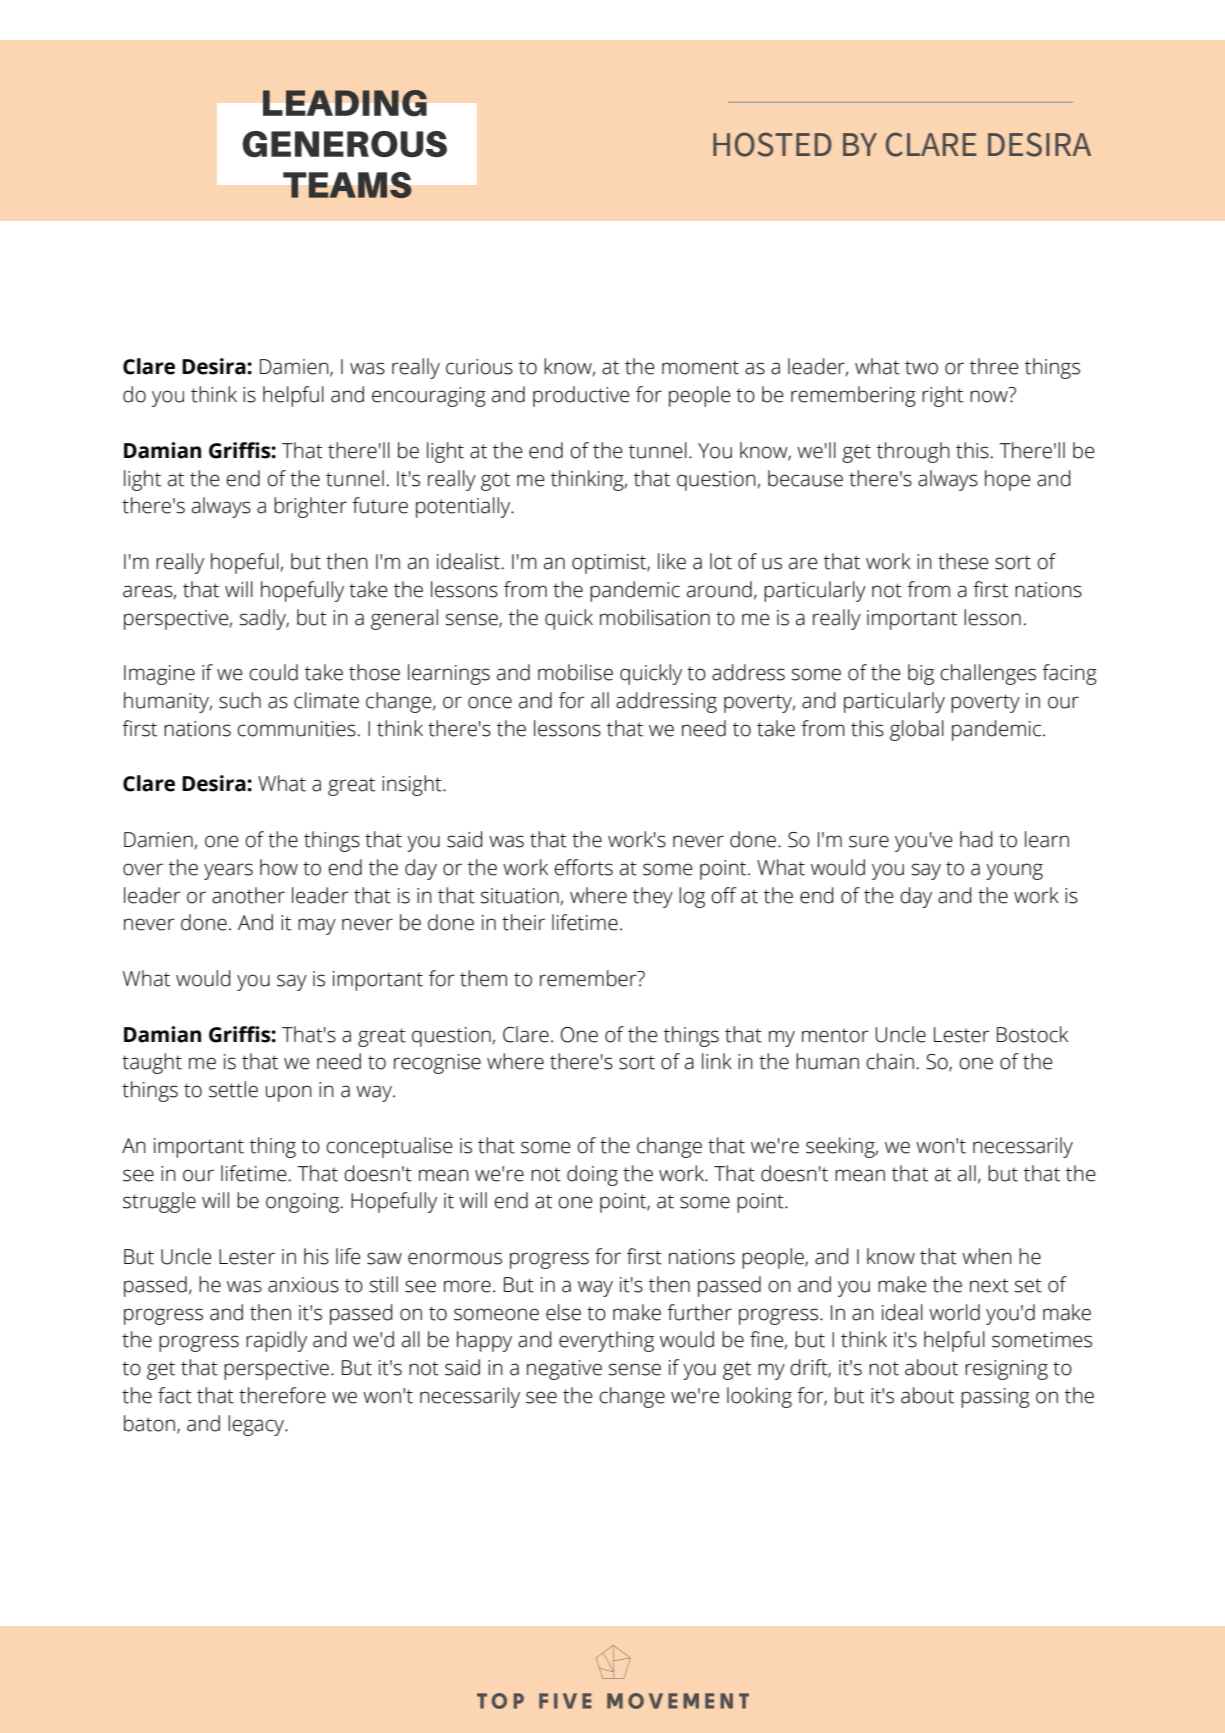 The width and height of the screenshot is (1225, 1733). What do you see at coordinates (890, 1061) in the screenshot?
I see `chain` at bounding box center [890, 1061].
